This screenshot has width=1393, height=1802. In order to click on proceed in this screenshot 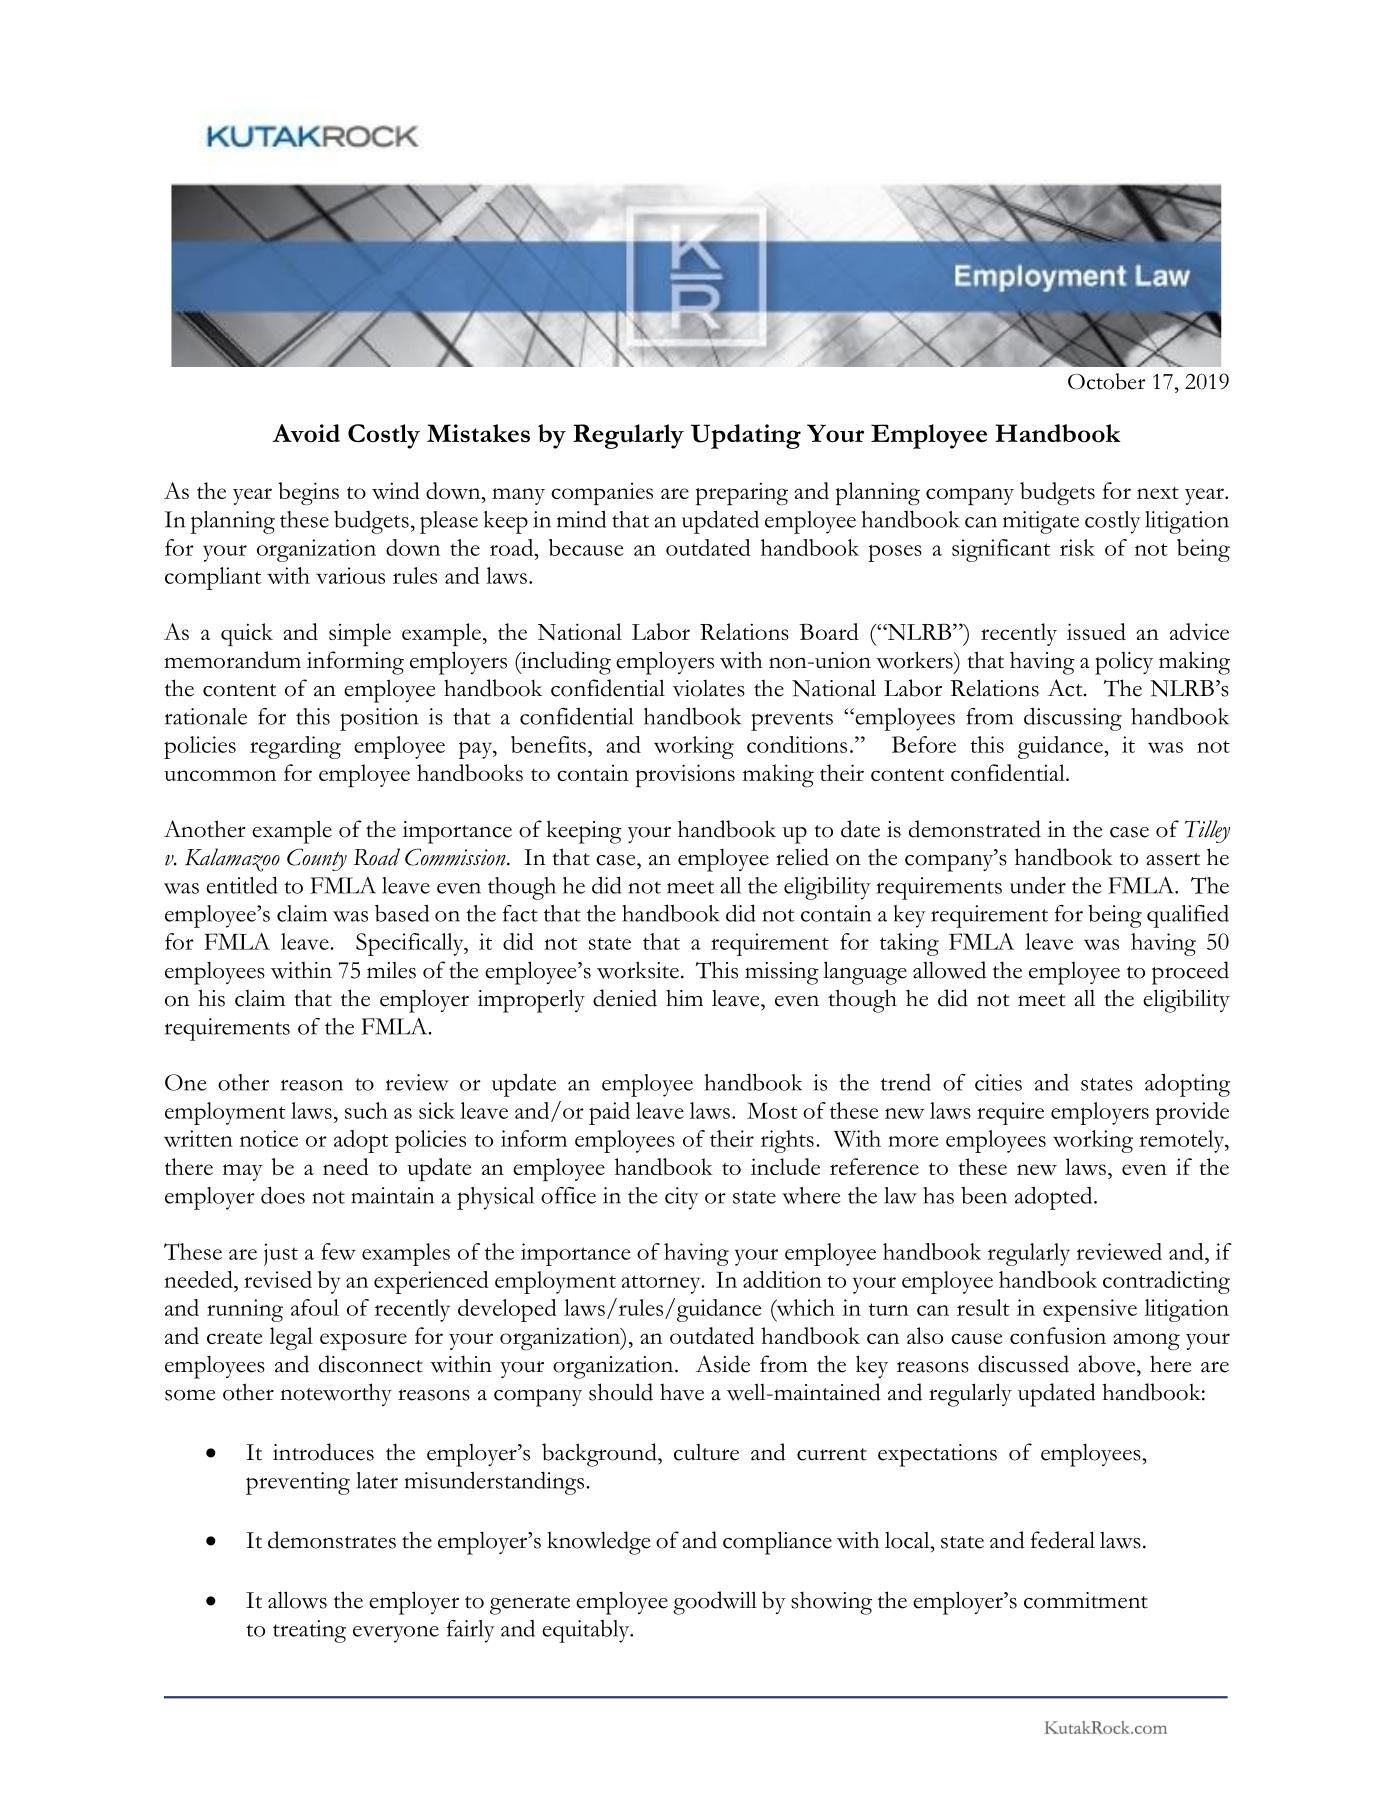, I will do `click(1190, 973)`.
